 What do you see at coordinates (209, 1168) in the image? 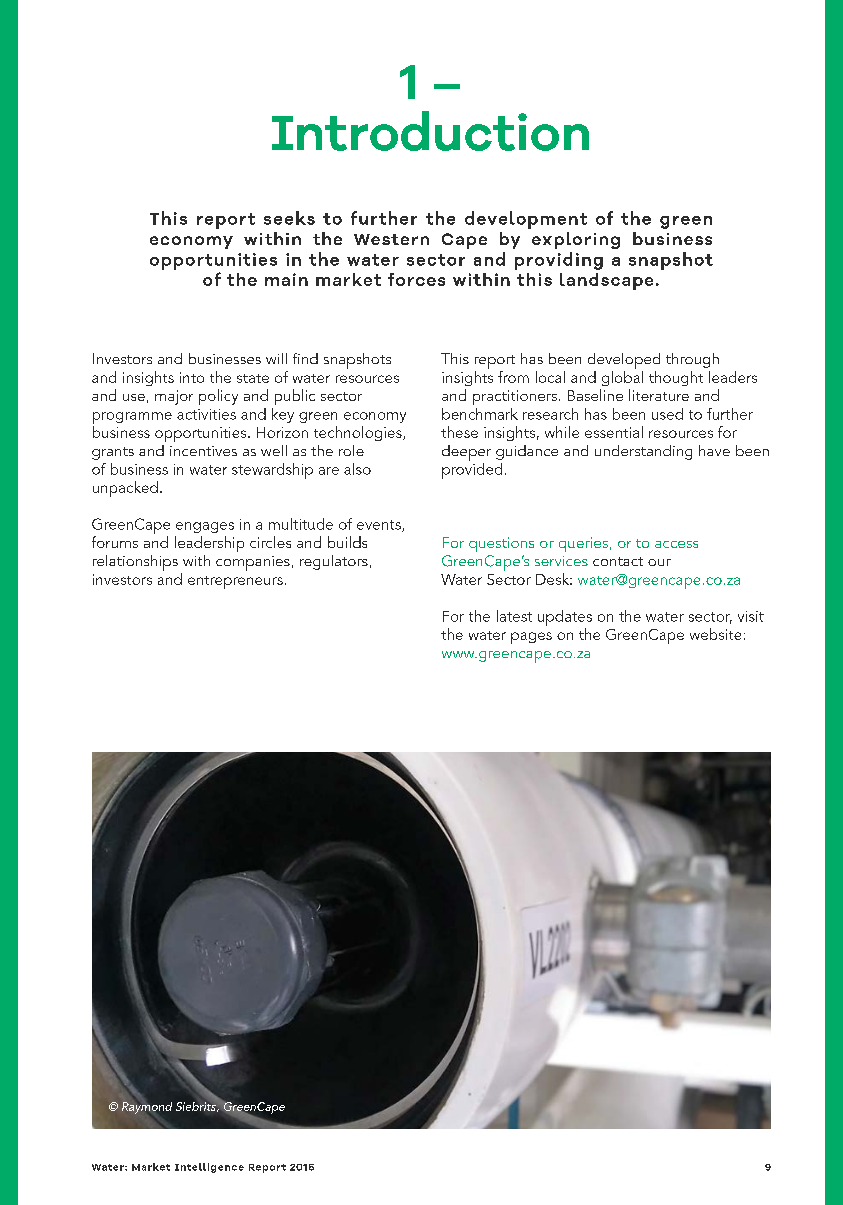
I see `Intelligence` at bounding box center [209, 1168].
